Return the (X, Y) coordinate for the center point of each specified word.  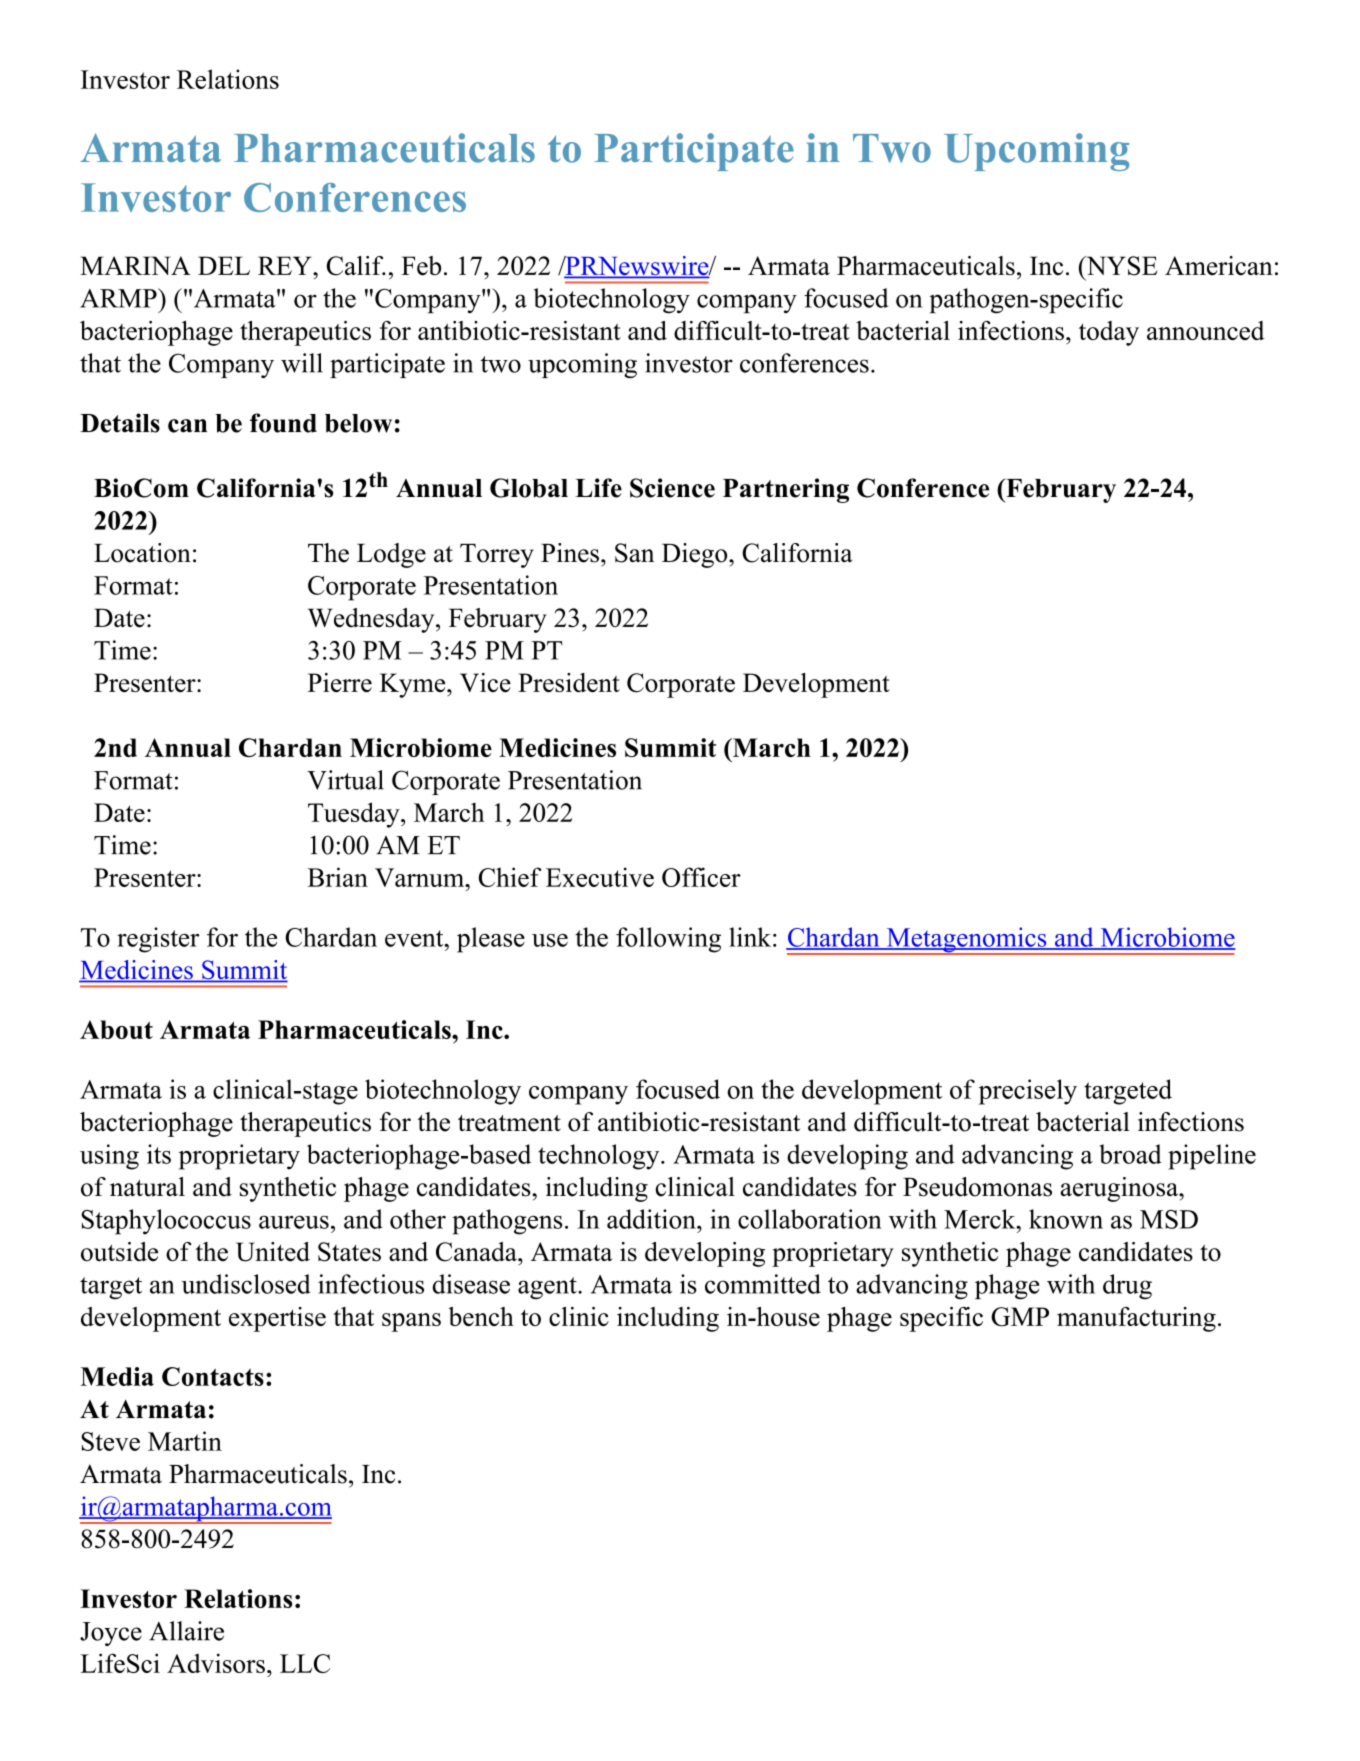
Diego (696, 555)
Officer (701, 877)
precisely (1028, 1092)
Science (672, 488)
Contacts (213, 1376)
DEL (224, 265)
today (1109, 333)
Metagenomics (966, 941)
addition (652, 1219)
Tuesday (355, 815)
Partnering (786, 490)
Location (142, 553)
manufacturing (1136, 1319)
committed (763, 1284)
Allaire (186, 1631)
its (159, 1154)
